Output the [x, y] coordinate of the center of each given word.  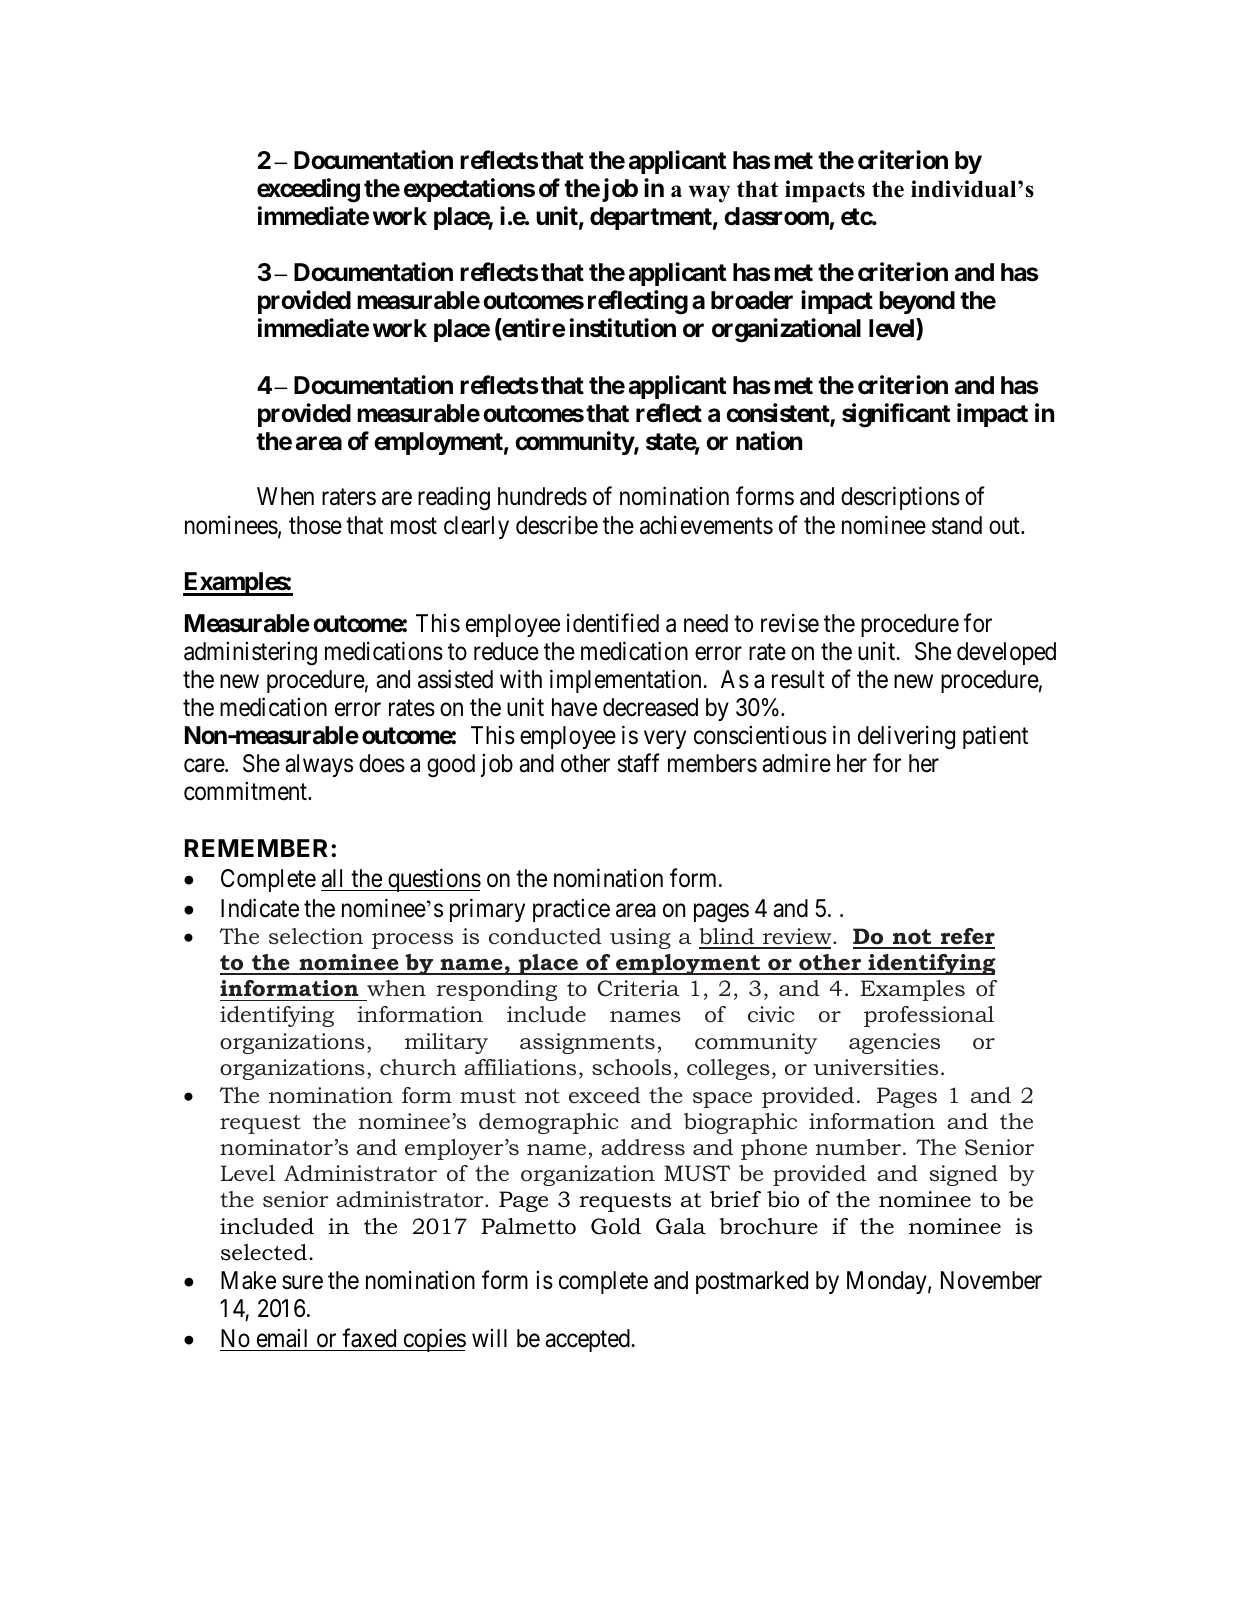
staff [639, 763]
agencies [894, 1043]
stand [957, 525]
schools [631, 1067]
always [319, 765]
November [991, 1280]
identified [613, 623]
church [418, 1067]
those [315, 525]
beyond [917, 302]
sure [302, 1283]
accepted [588, 1340]
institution [623, 328]
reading [454, 499]
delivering [906, 738]
